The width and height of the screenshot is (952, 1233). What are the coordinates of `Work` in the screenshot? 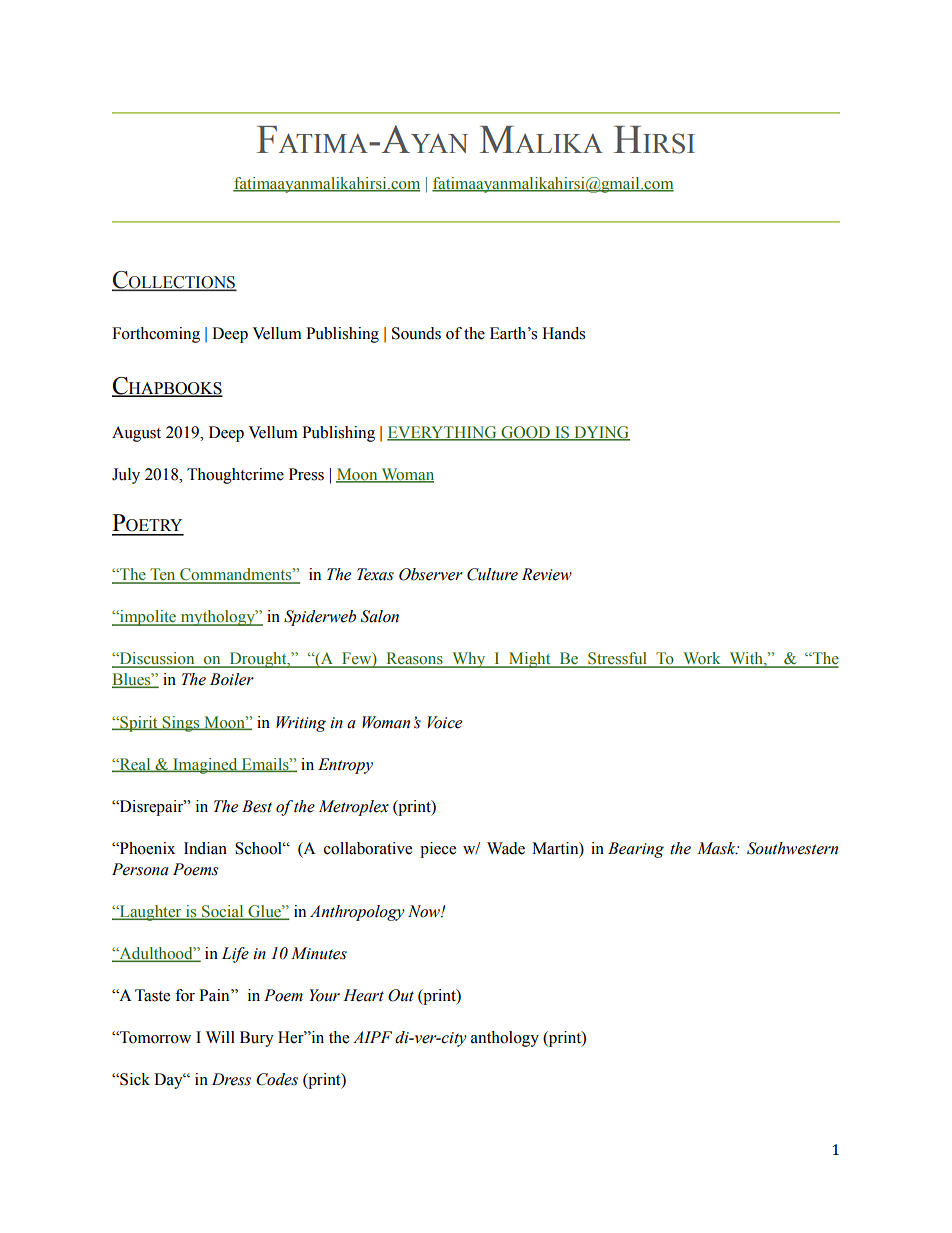 It's located at (702, 659).
